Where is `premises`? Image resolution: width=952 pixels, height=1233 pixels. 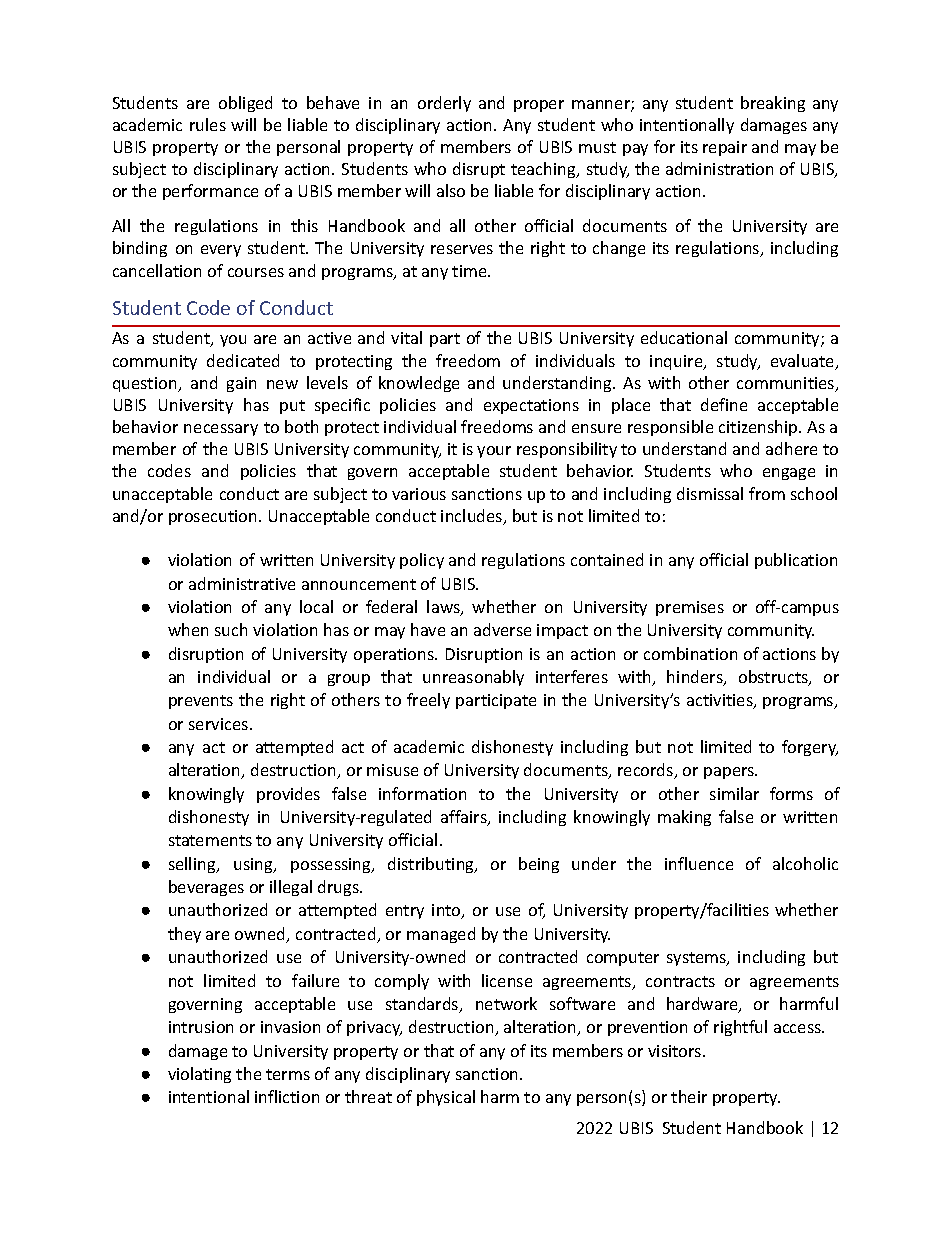
premises is located at coordinates (690, 608).
